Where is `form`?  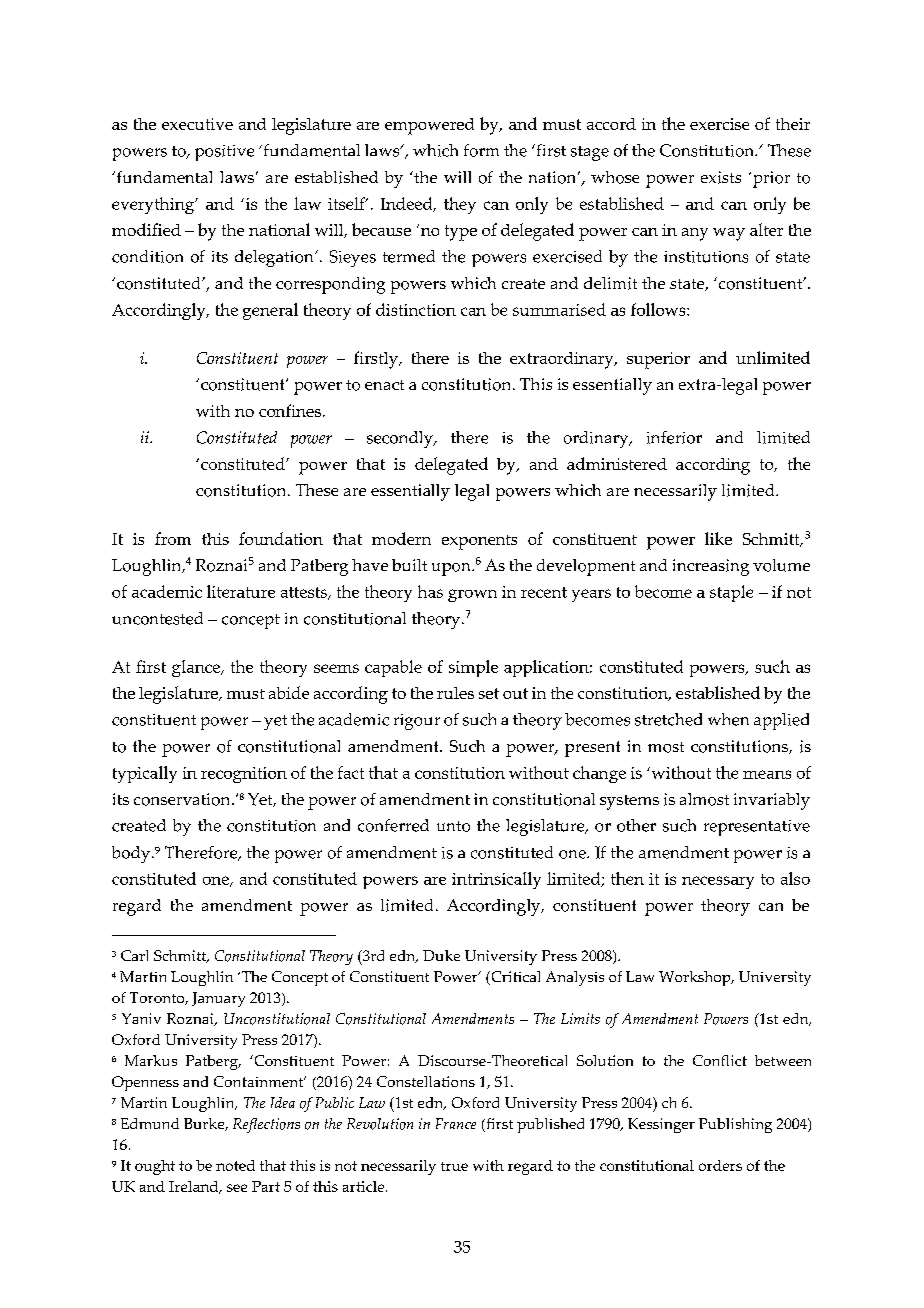 form is located at coordinates (481, 150).
